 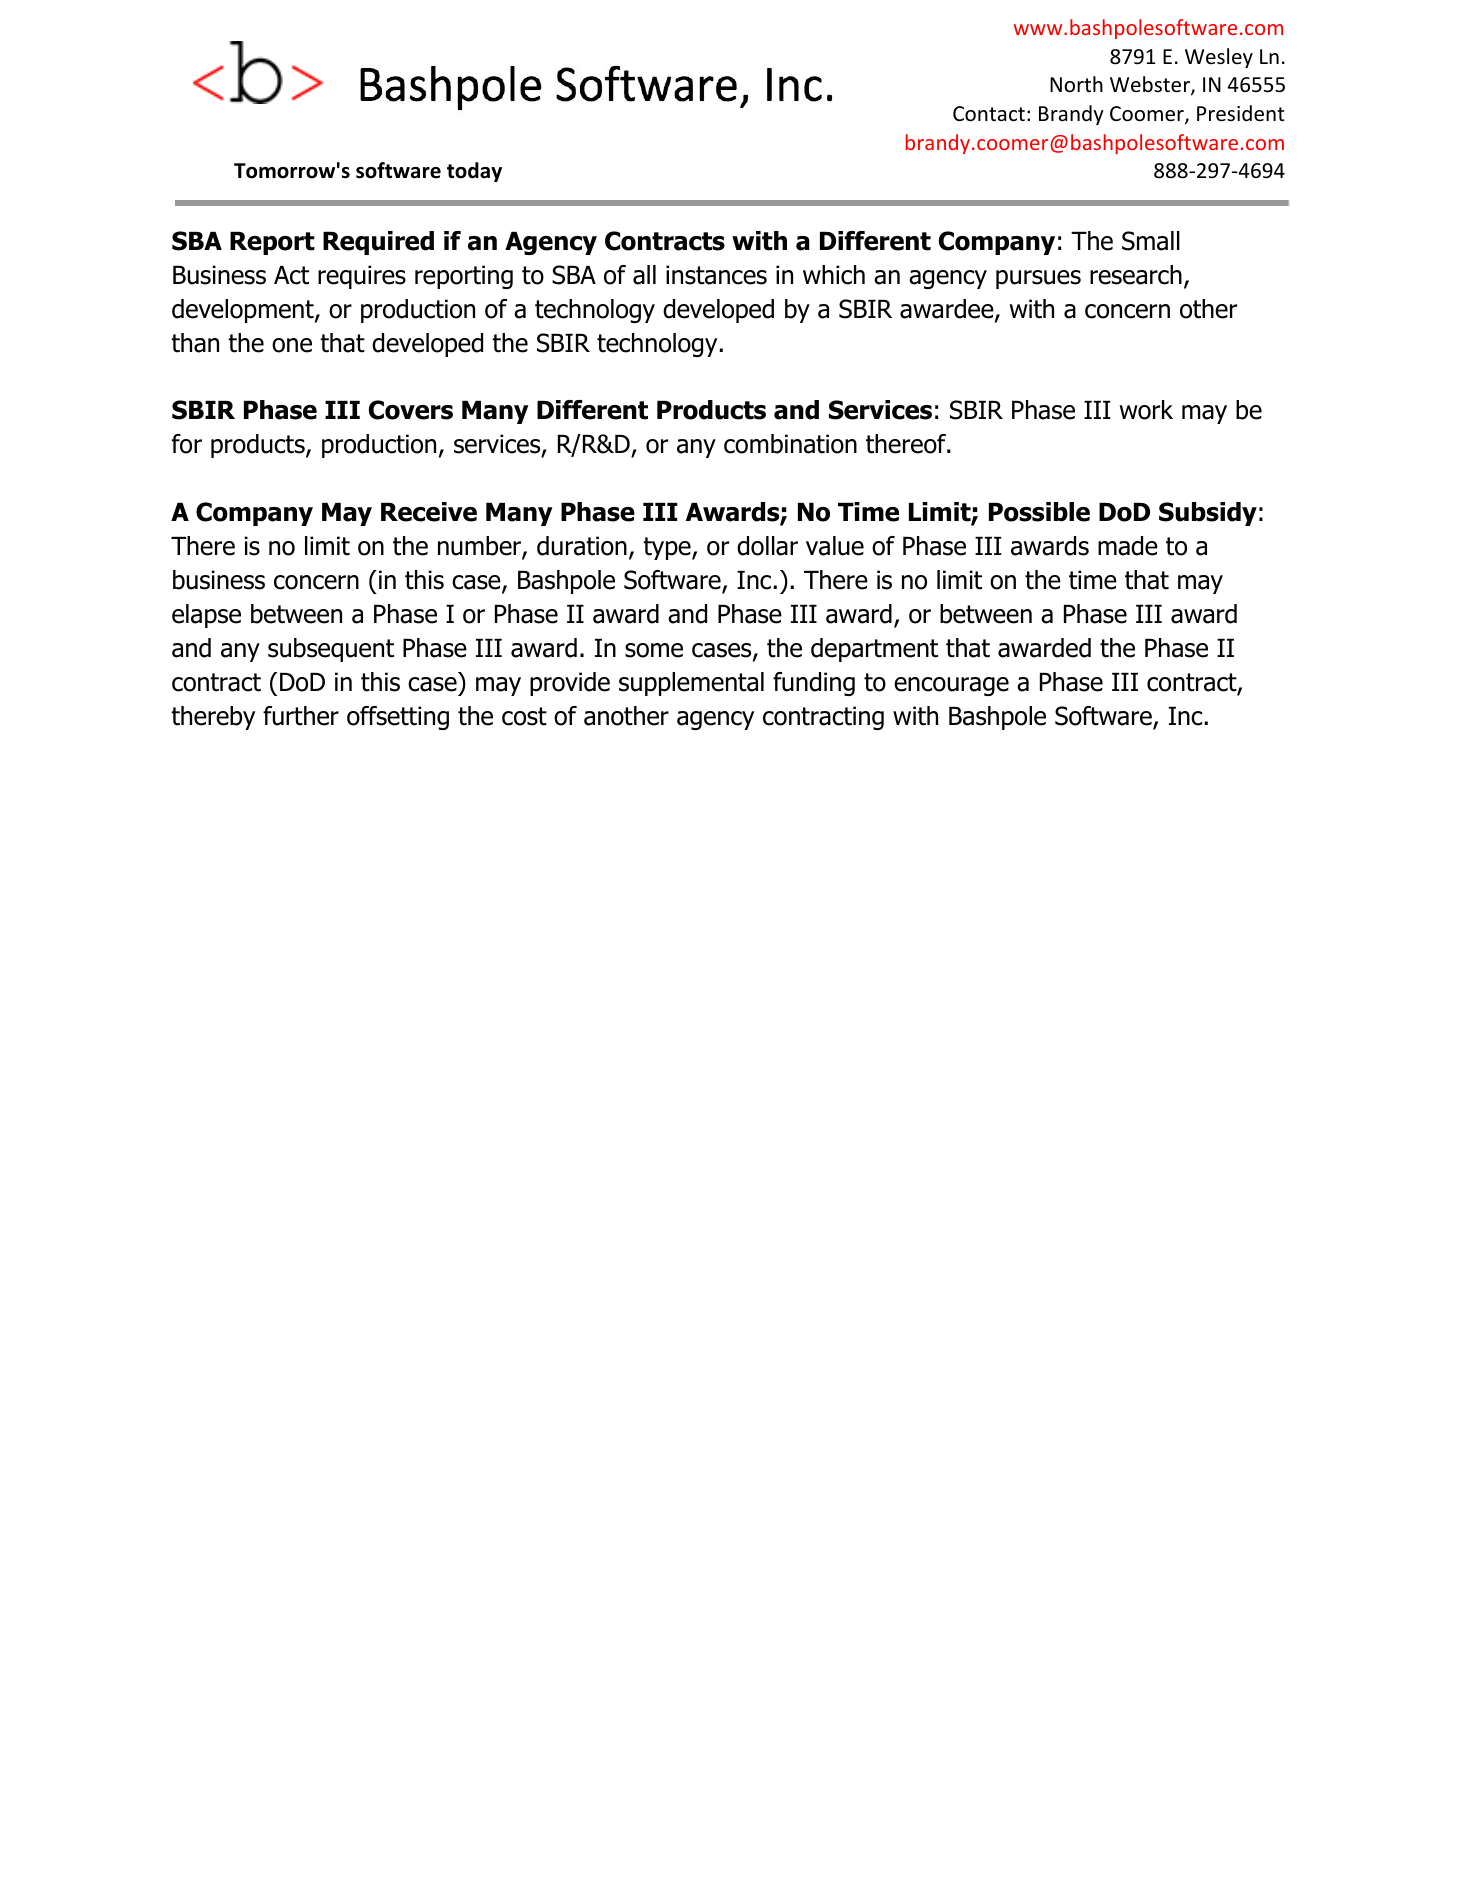 I want to click on work, so click(x=1146, y=410).
